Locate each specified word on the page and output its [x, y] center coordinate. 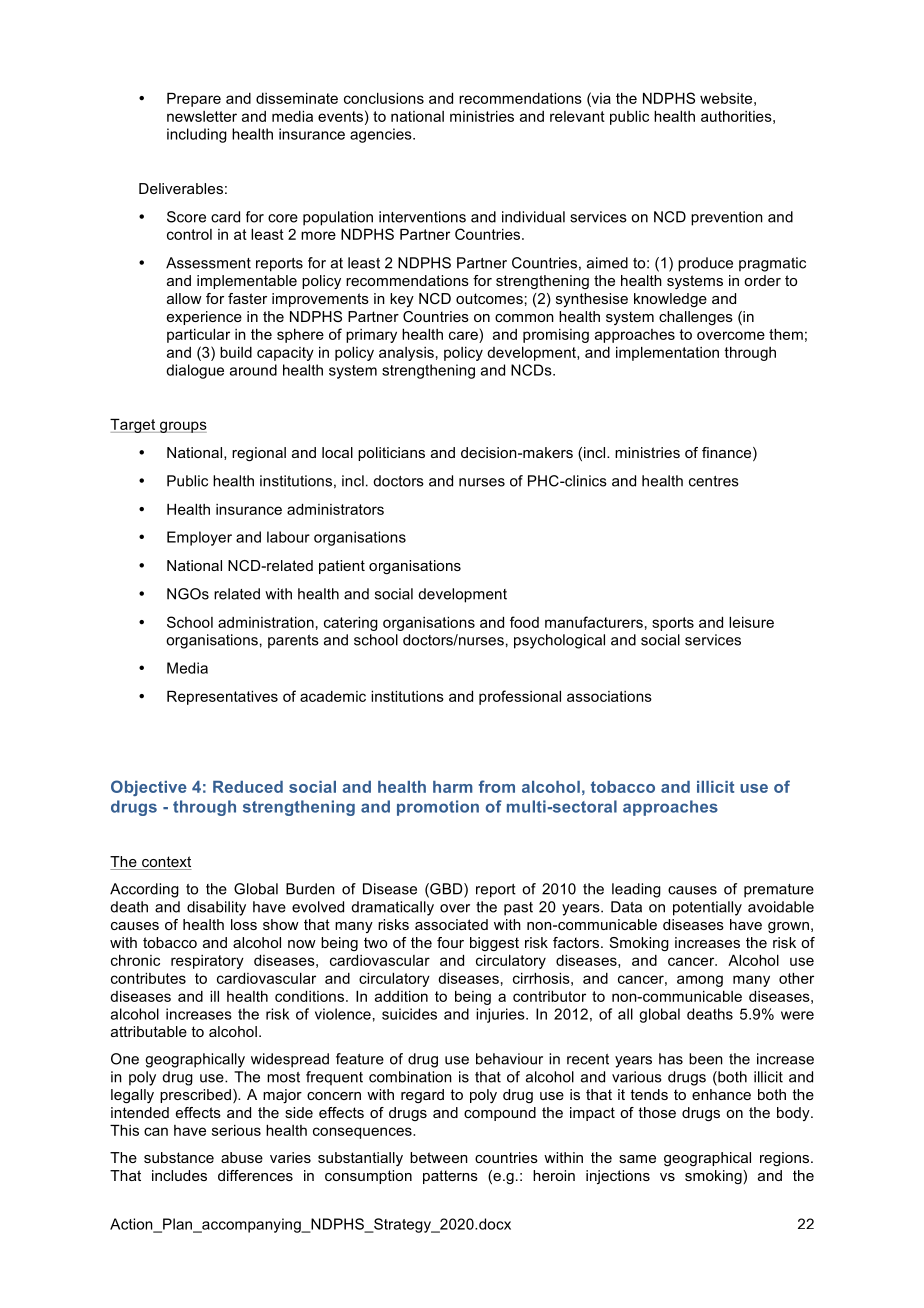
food [524, 622]
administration [266, 622]
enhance [721, 1094]
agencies [382, 135]
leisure [751, 622]
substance [179, 1157]
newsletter [202, 116]
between [439, 1157]
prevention [727, 218]
